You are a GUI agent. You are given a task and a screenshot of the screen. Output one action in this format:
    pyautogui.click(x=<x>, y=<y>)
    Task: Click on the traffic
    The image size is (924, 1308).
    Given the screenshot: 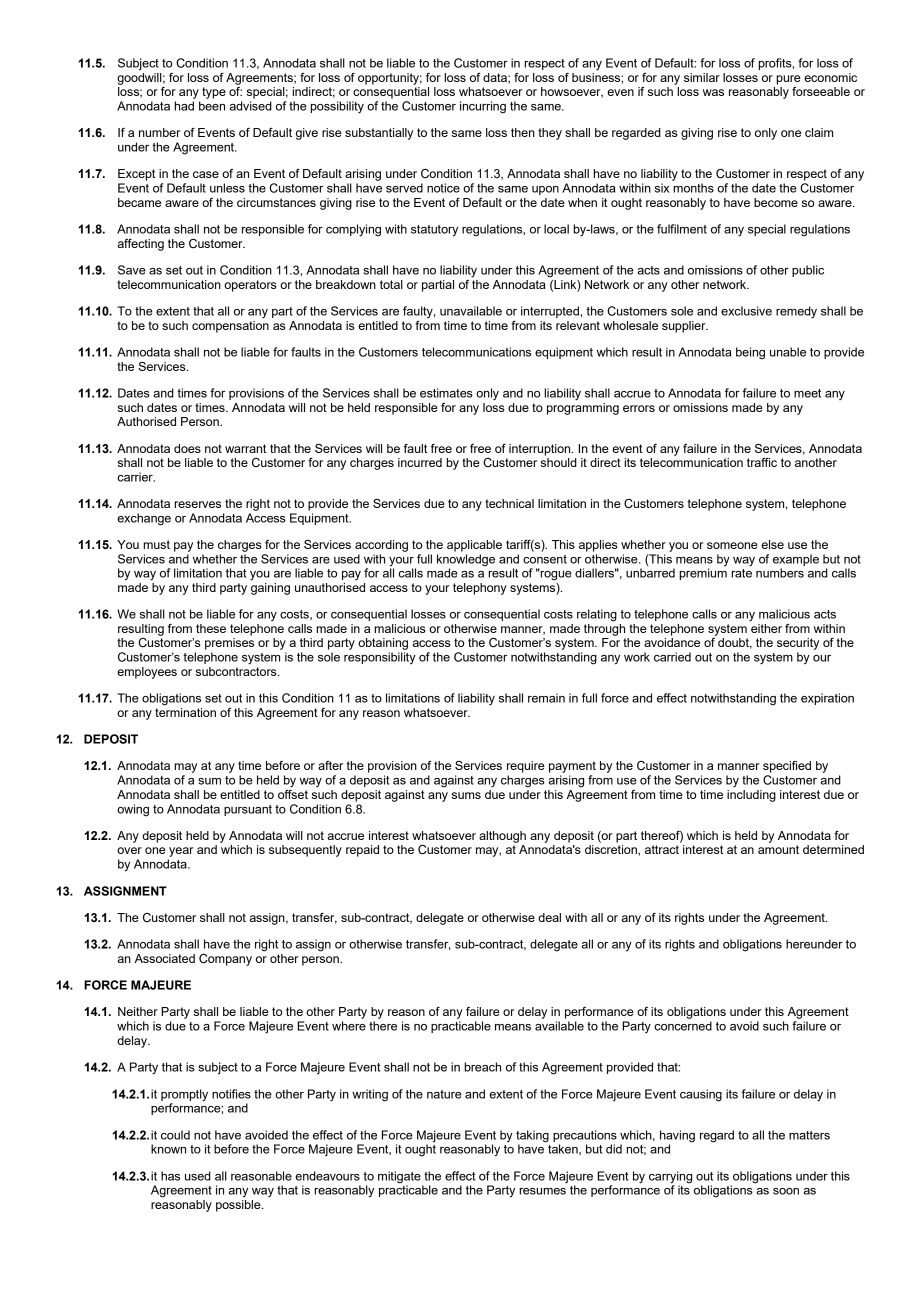 What is the action you would take?
    pyautogui.click(x=762, y=462)
